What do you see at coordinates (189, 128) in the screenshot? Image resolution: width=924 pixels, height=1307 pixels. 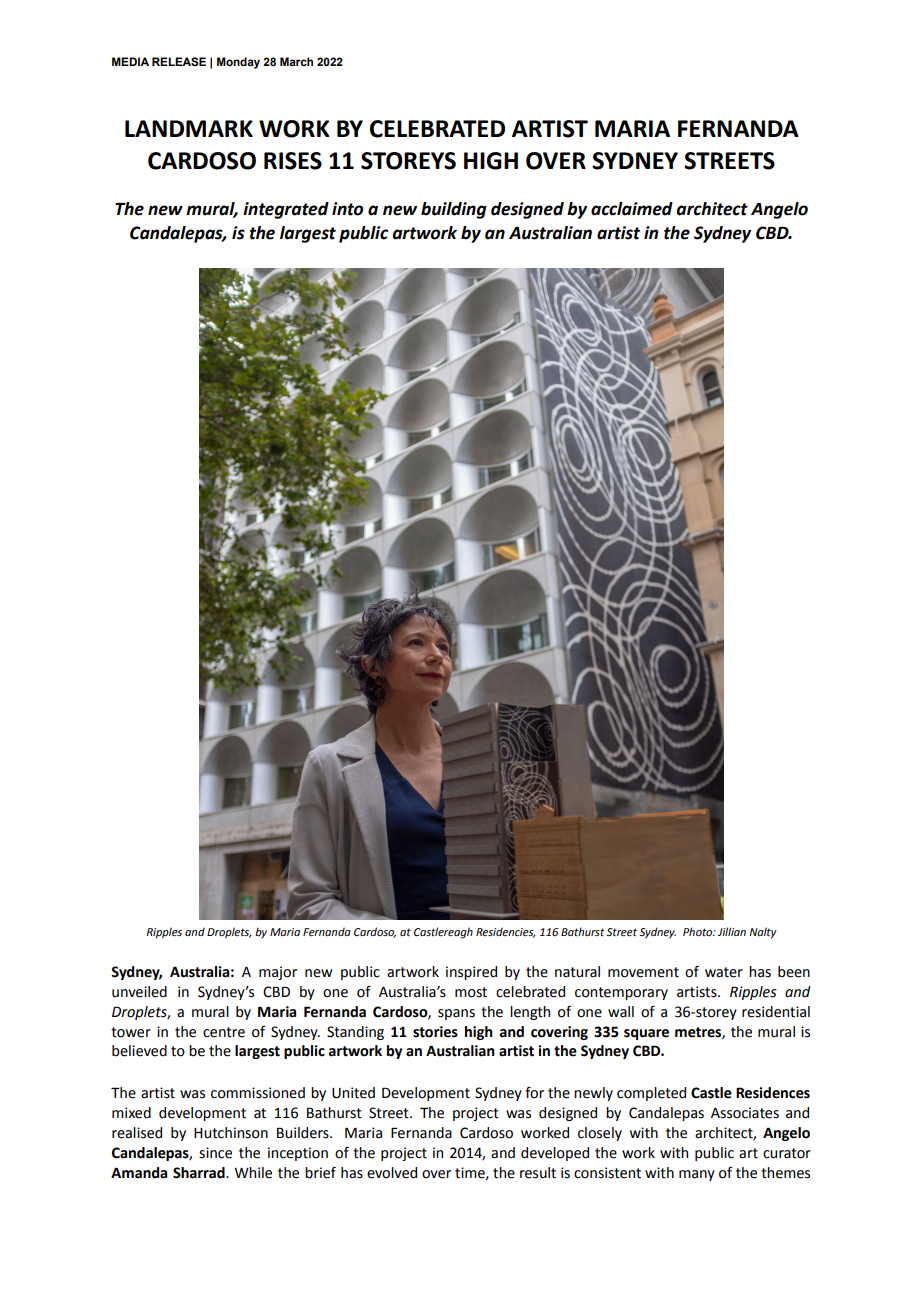 I see `LANDMARK` at bounding box center [189, 128].
